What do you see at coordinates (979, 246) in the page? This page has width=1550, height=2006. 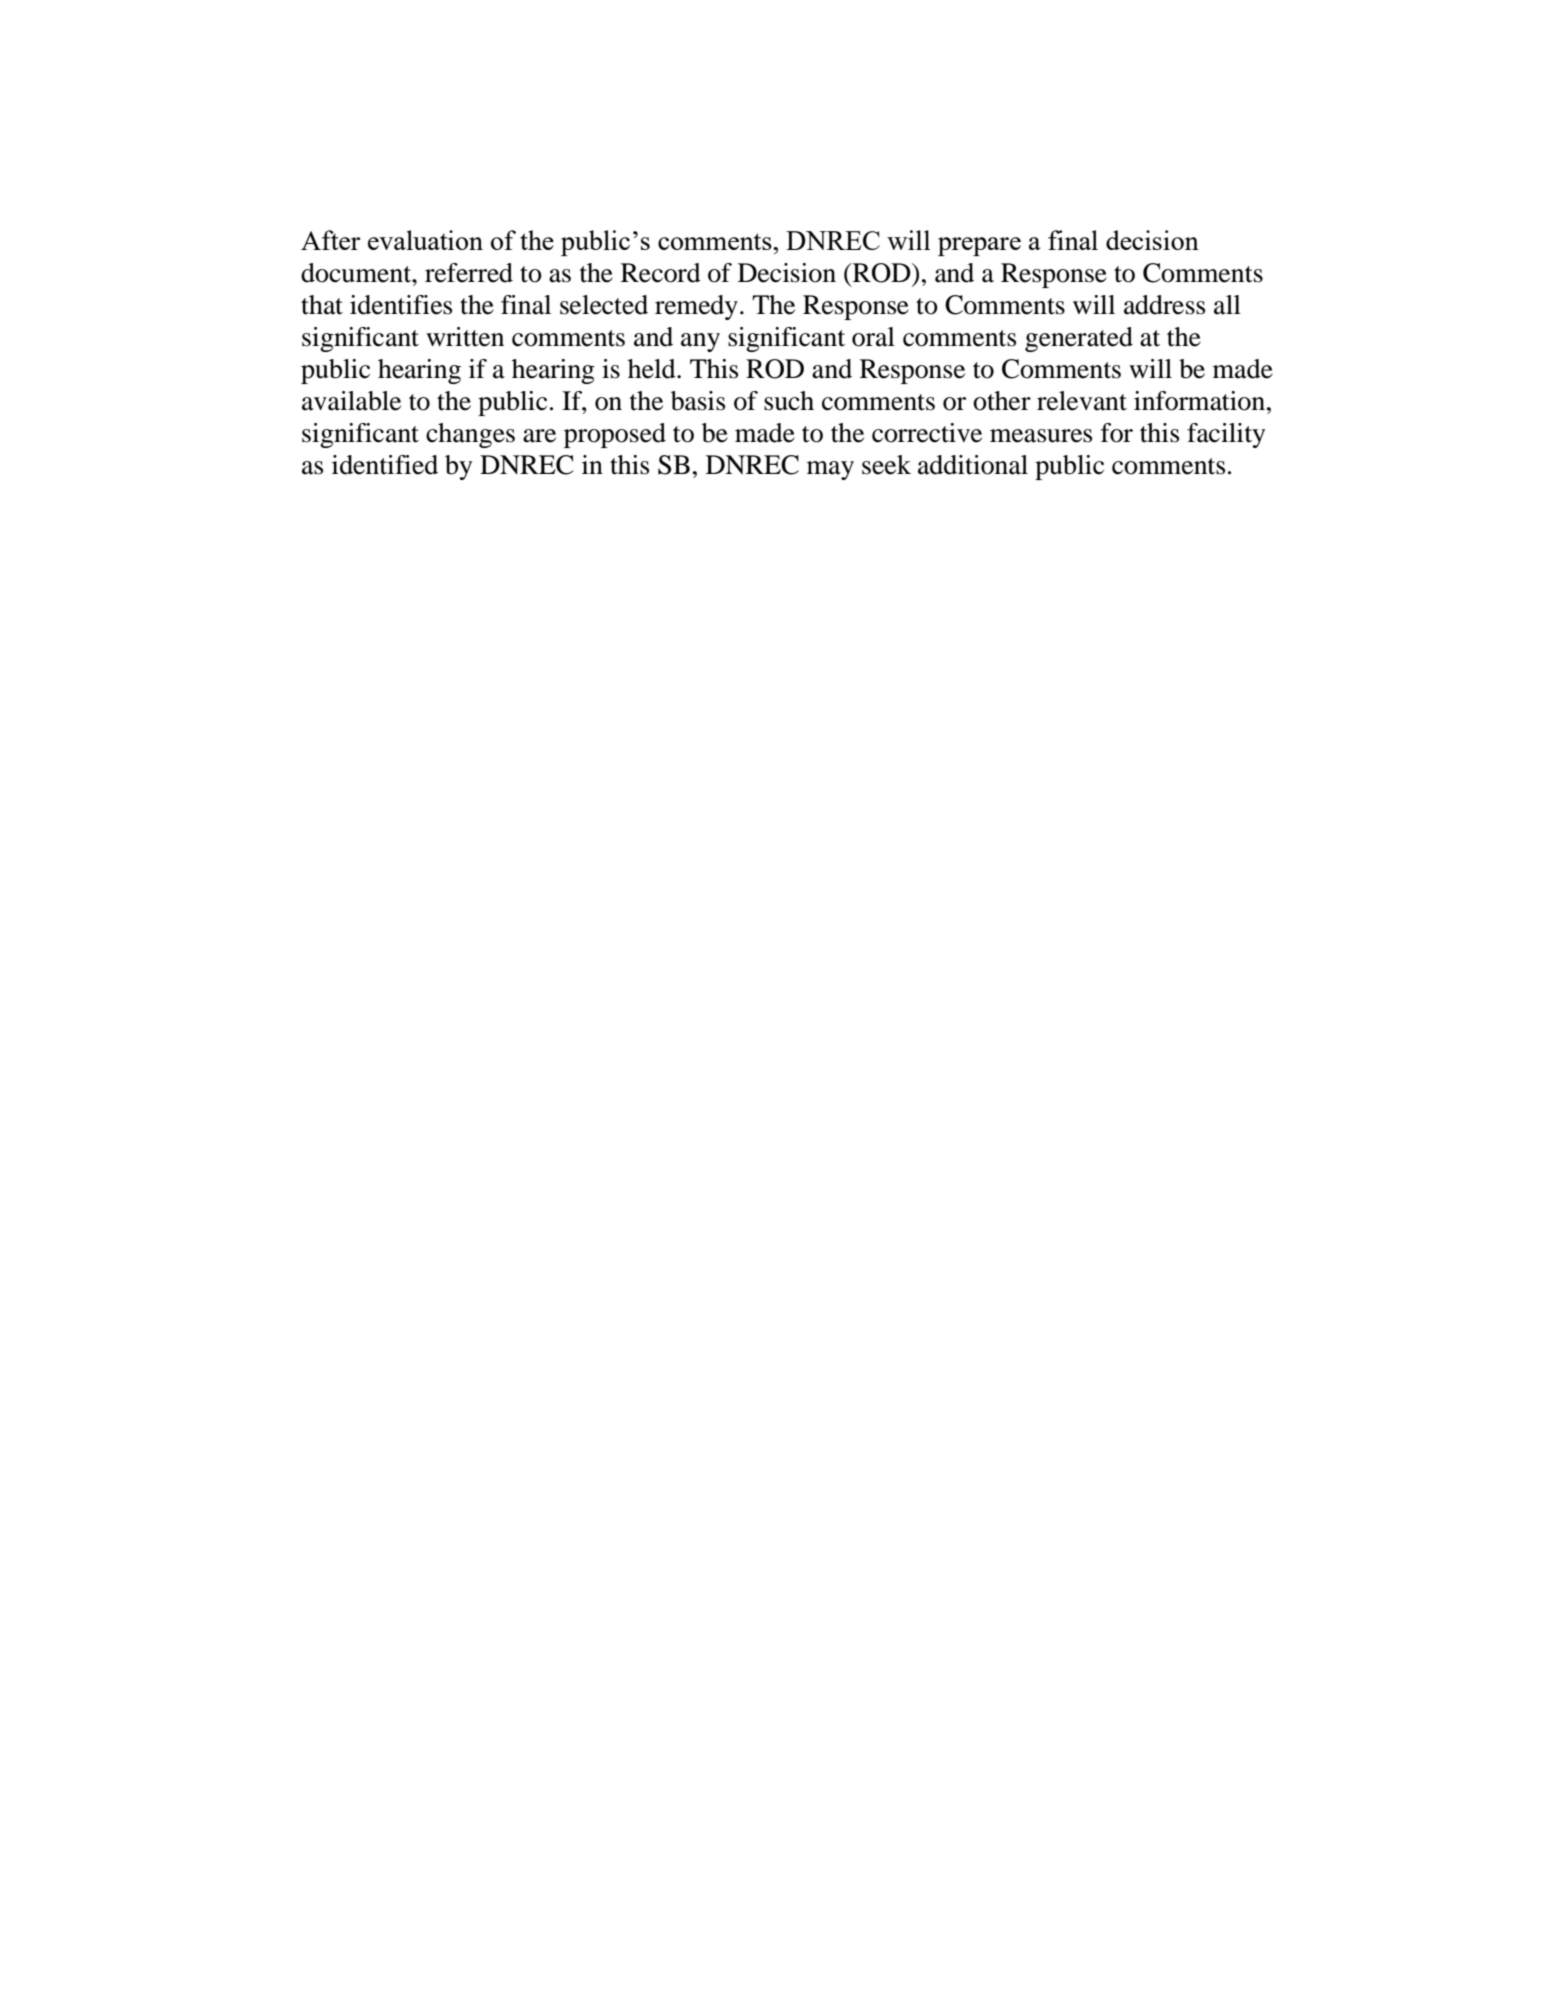 I see `prepare` at bounding box center [979, 246].
